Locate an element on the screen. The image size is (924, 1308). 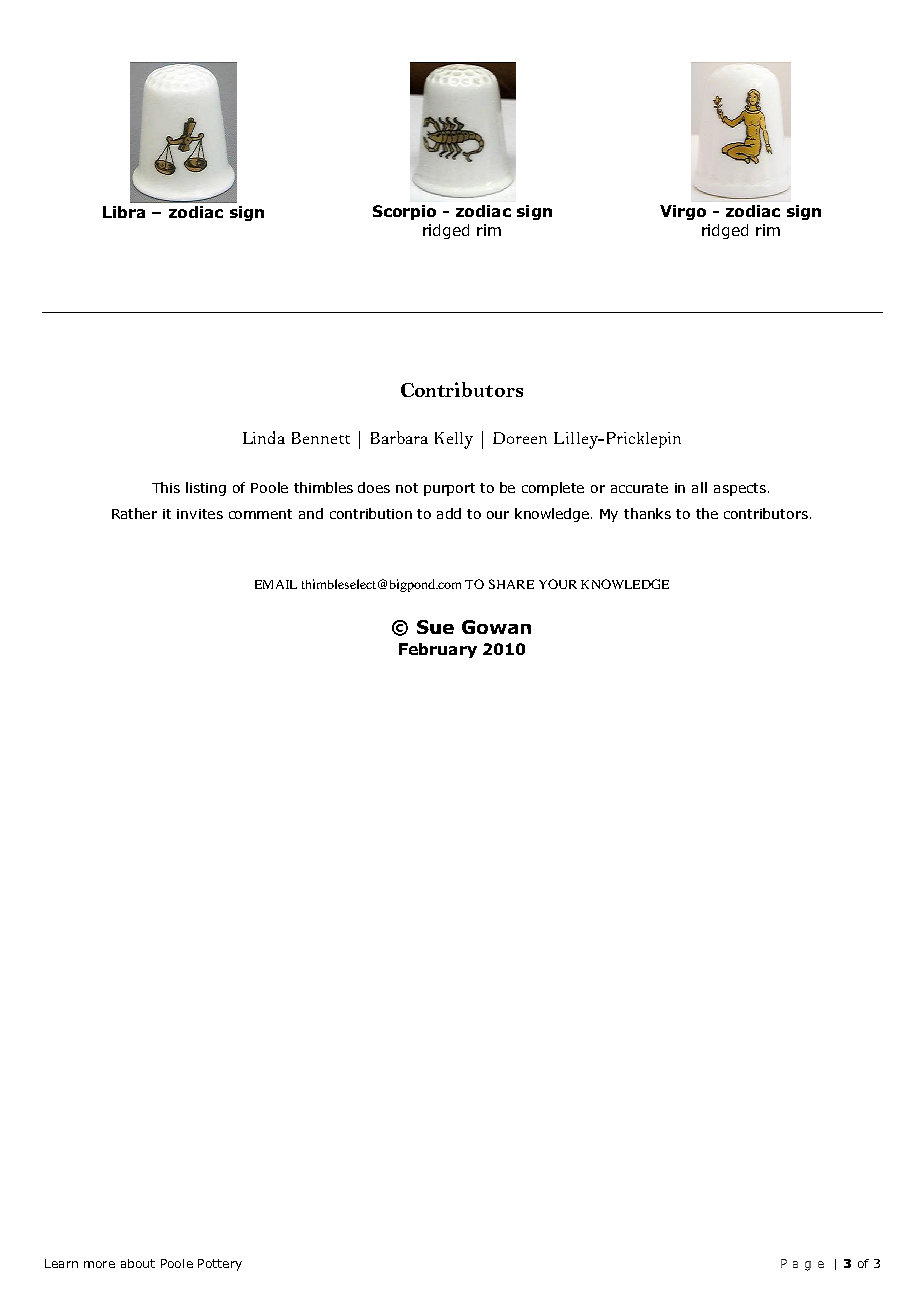
YOUR is located at coordinates (558, 584).
